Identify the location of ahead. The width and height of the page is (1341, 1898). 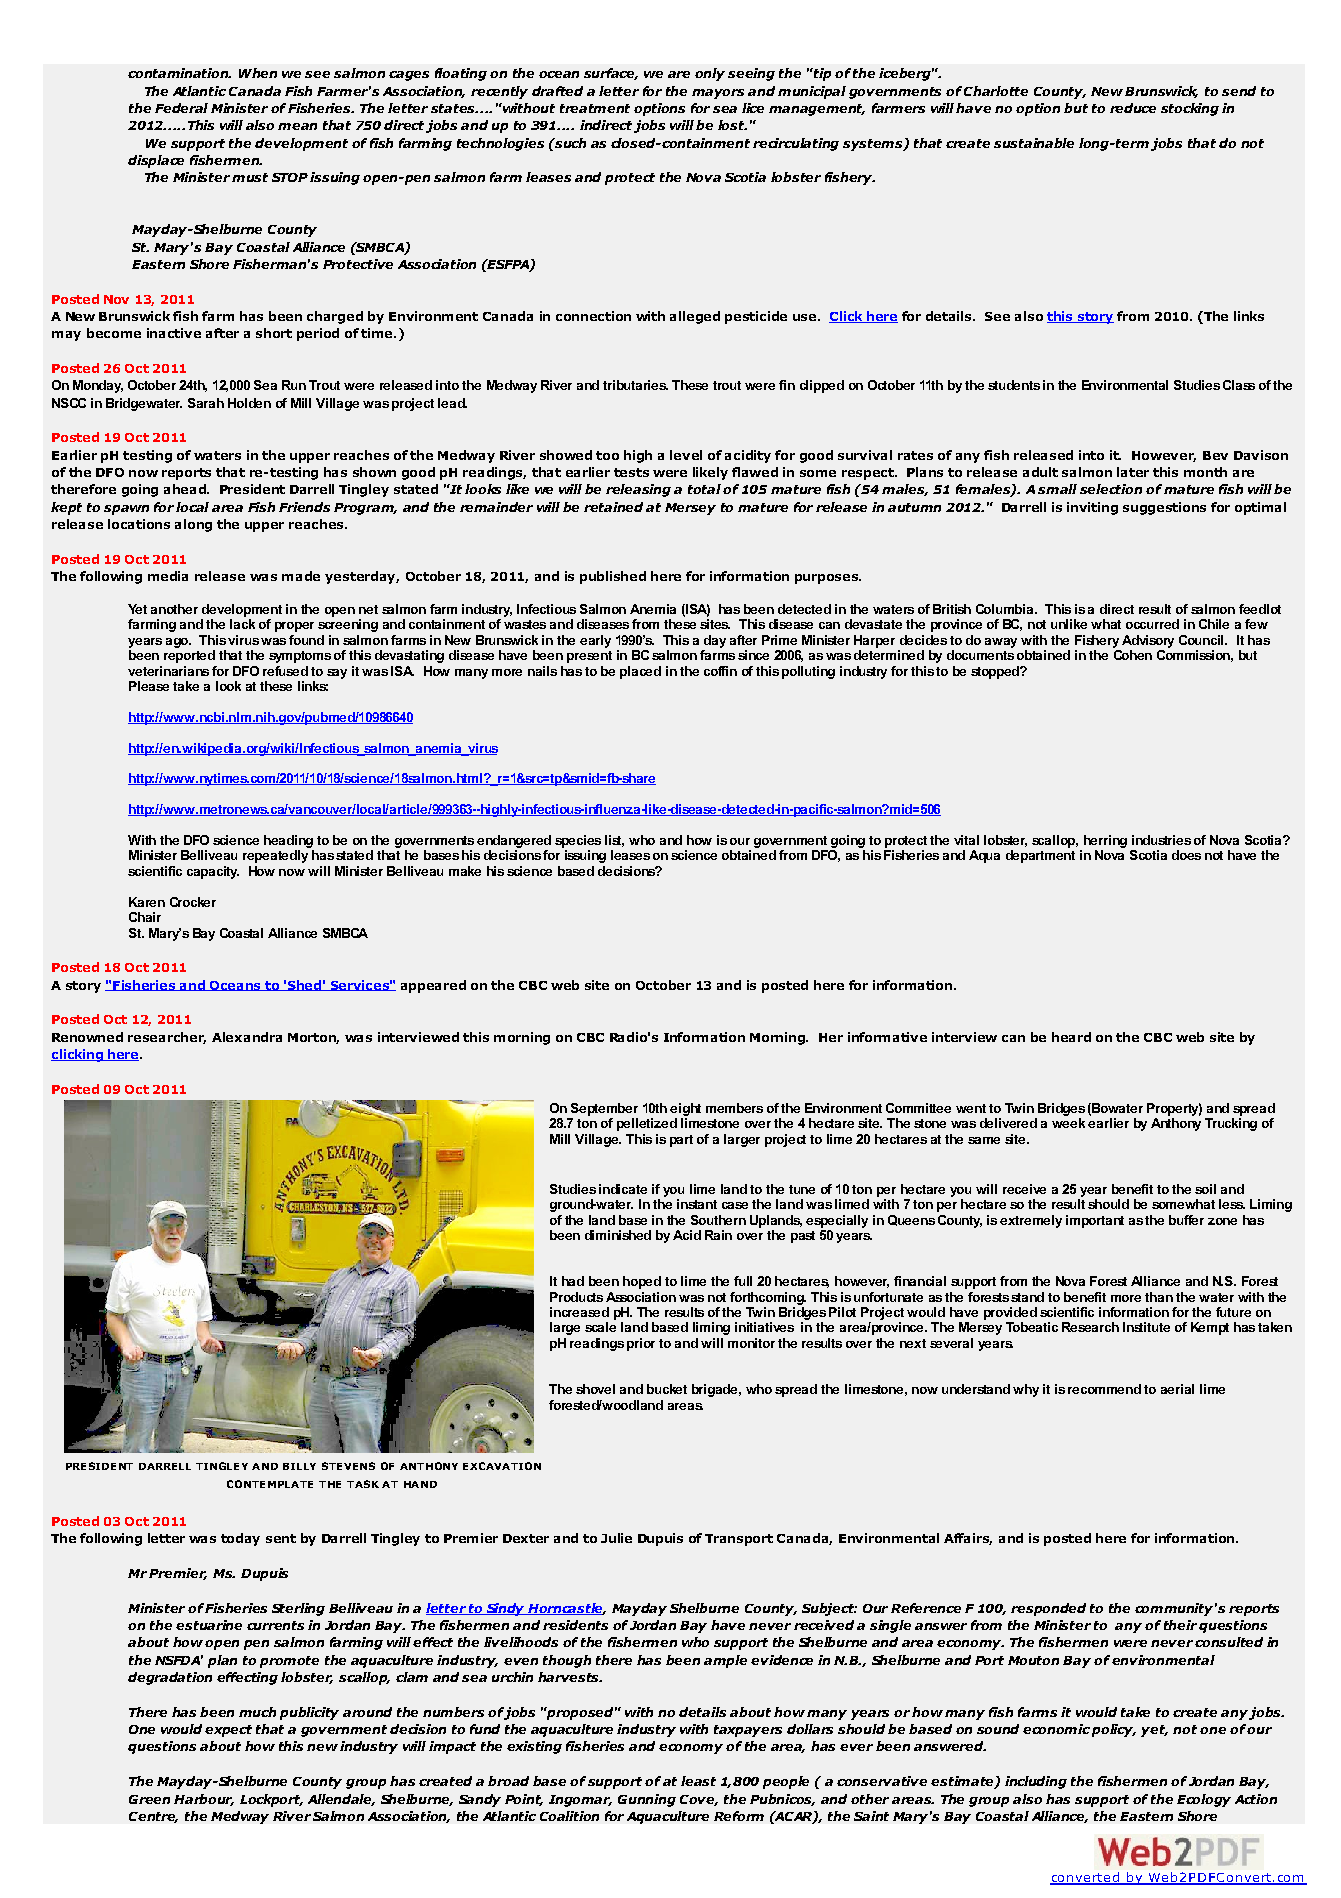
(186, 489).
